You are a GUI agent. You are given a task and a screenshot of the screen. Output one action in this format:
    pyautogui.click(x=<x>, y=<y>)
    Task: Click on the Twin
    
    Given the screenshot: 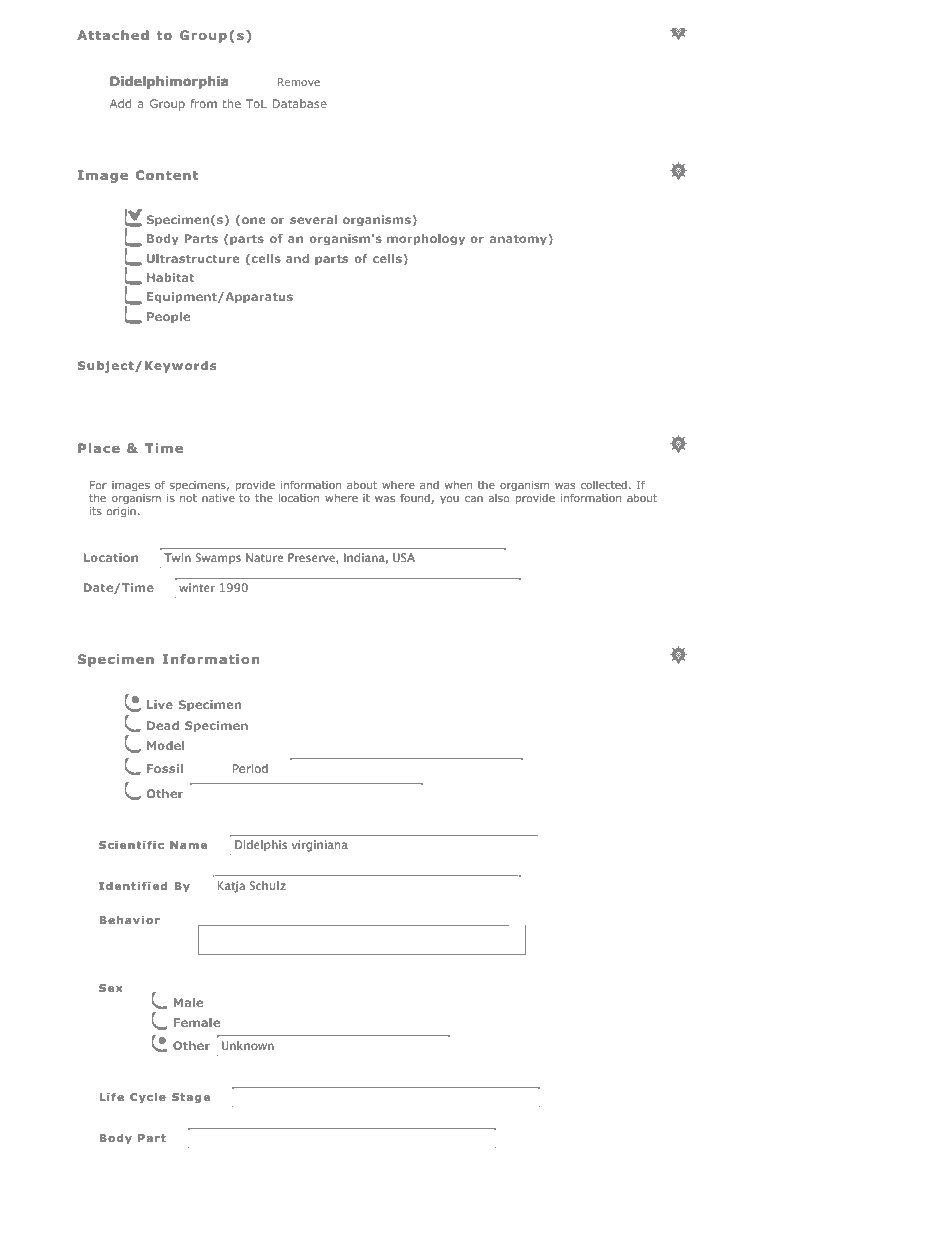 What is the action you would take?
    pyautogui.click(x=177, y=557)
